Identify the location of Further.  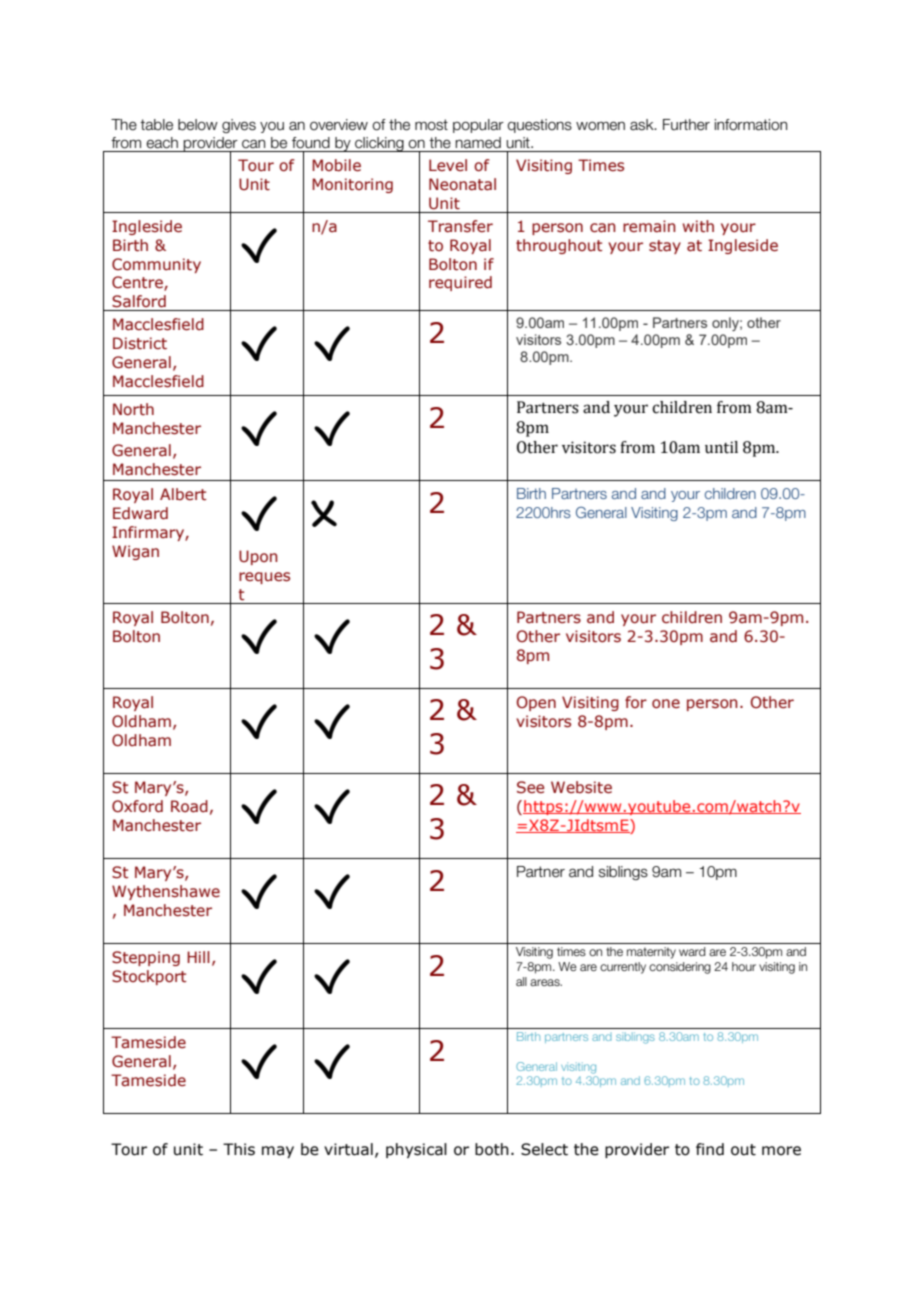
(686, 125).
